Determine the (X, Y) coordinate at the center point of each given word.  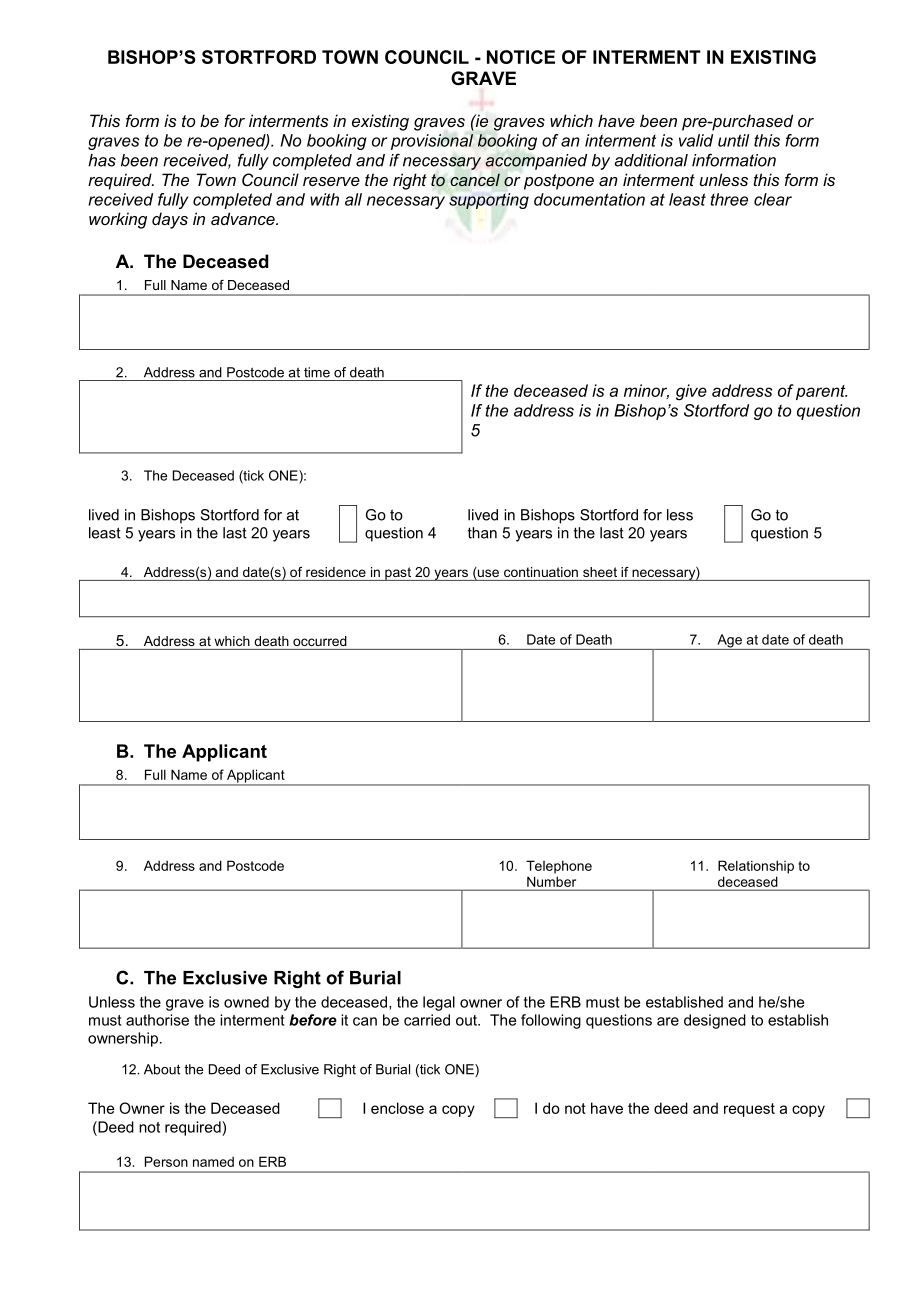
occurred (320, 641)
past (398, 574)
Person (166, 1161)
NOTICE (521, 57)
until (733, 140)
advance (244, 218)
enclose (397, 1108)
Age (729, 642)
